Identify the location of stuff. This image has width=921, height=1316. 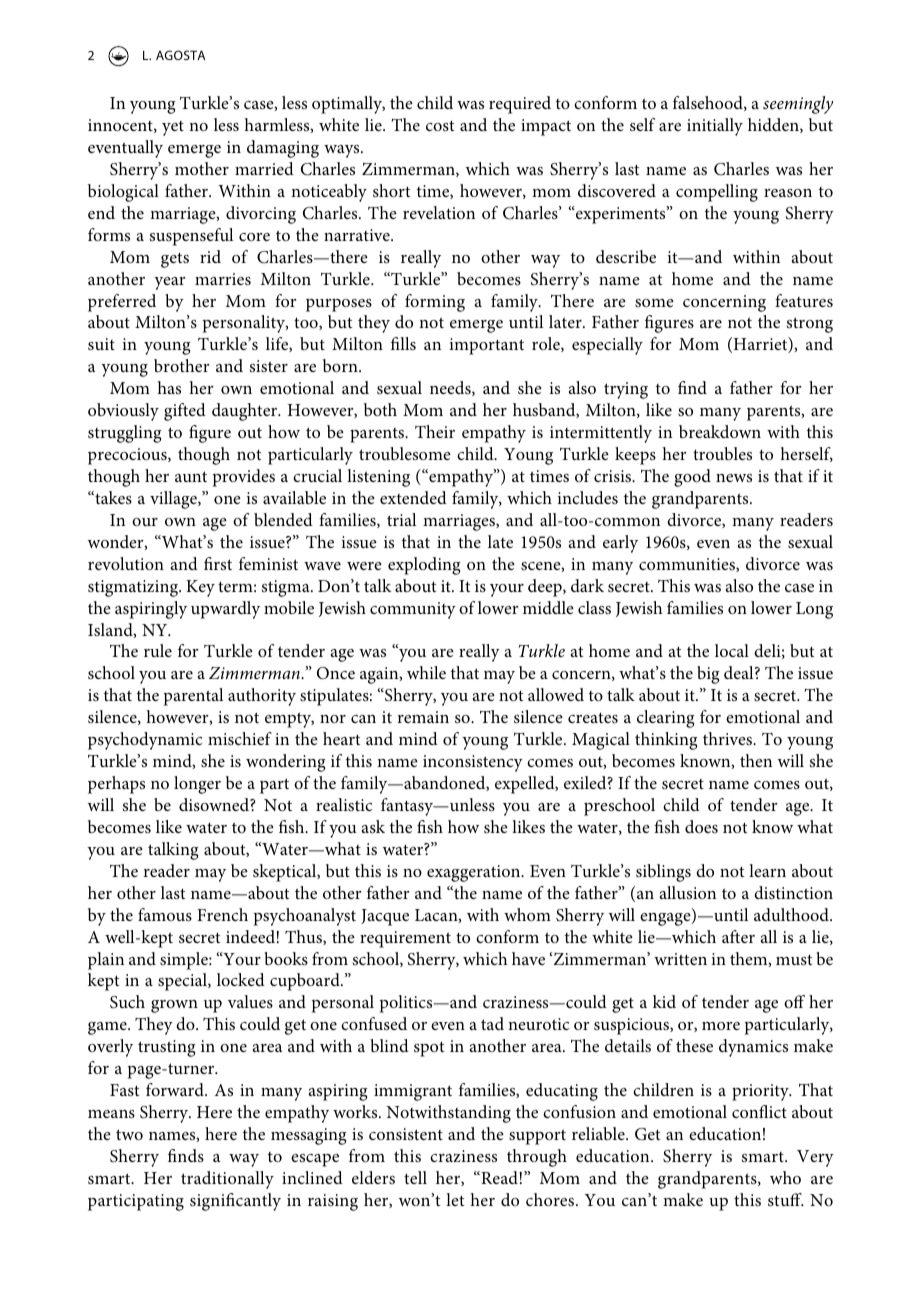
(786, 1199).
